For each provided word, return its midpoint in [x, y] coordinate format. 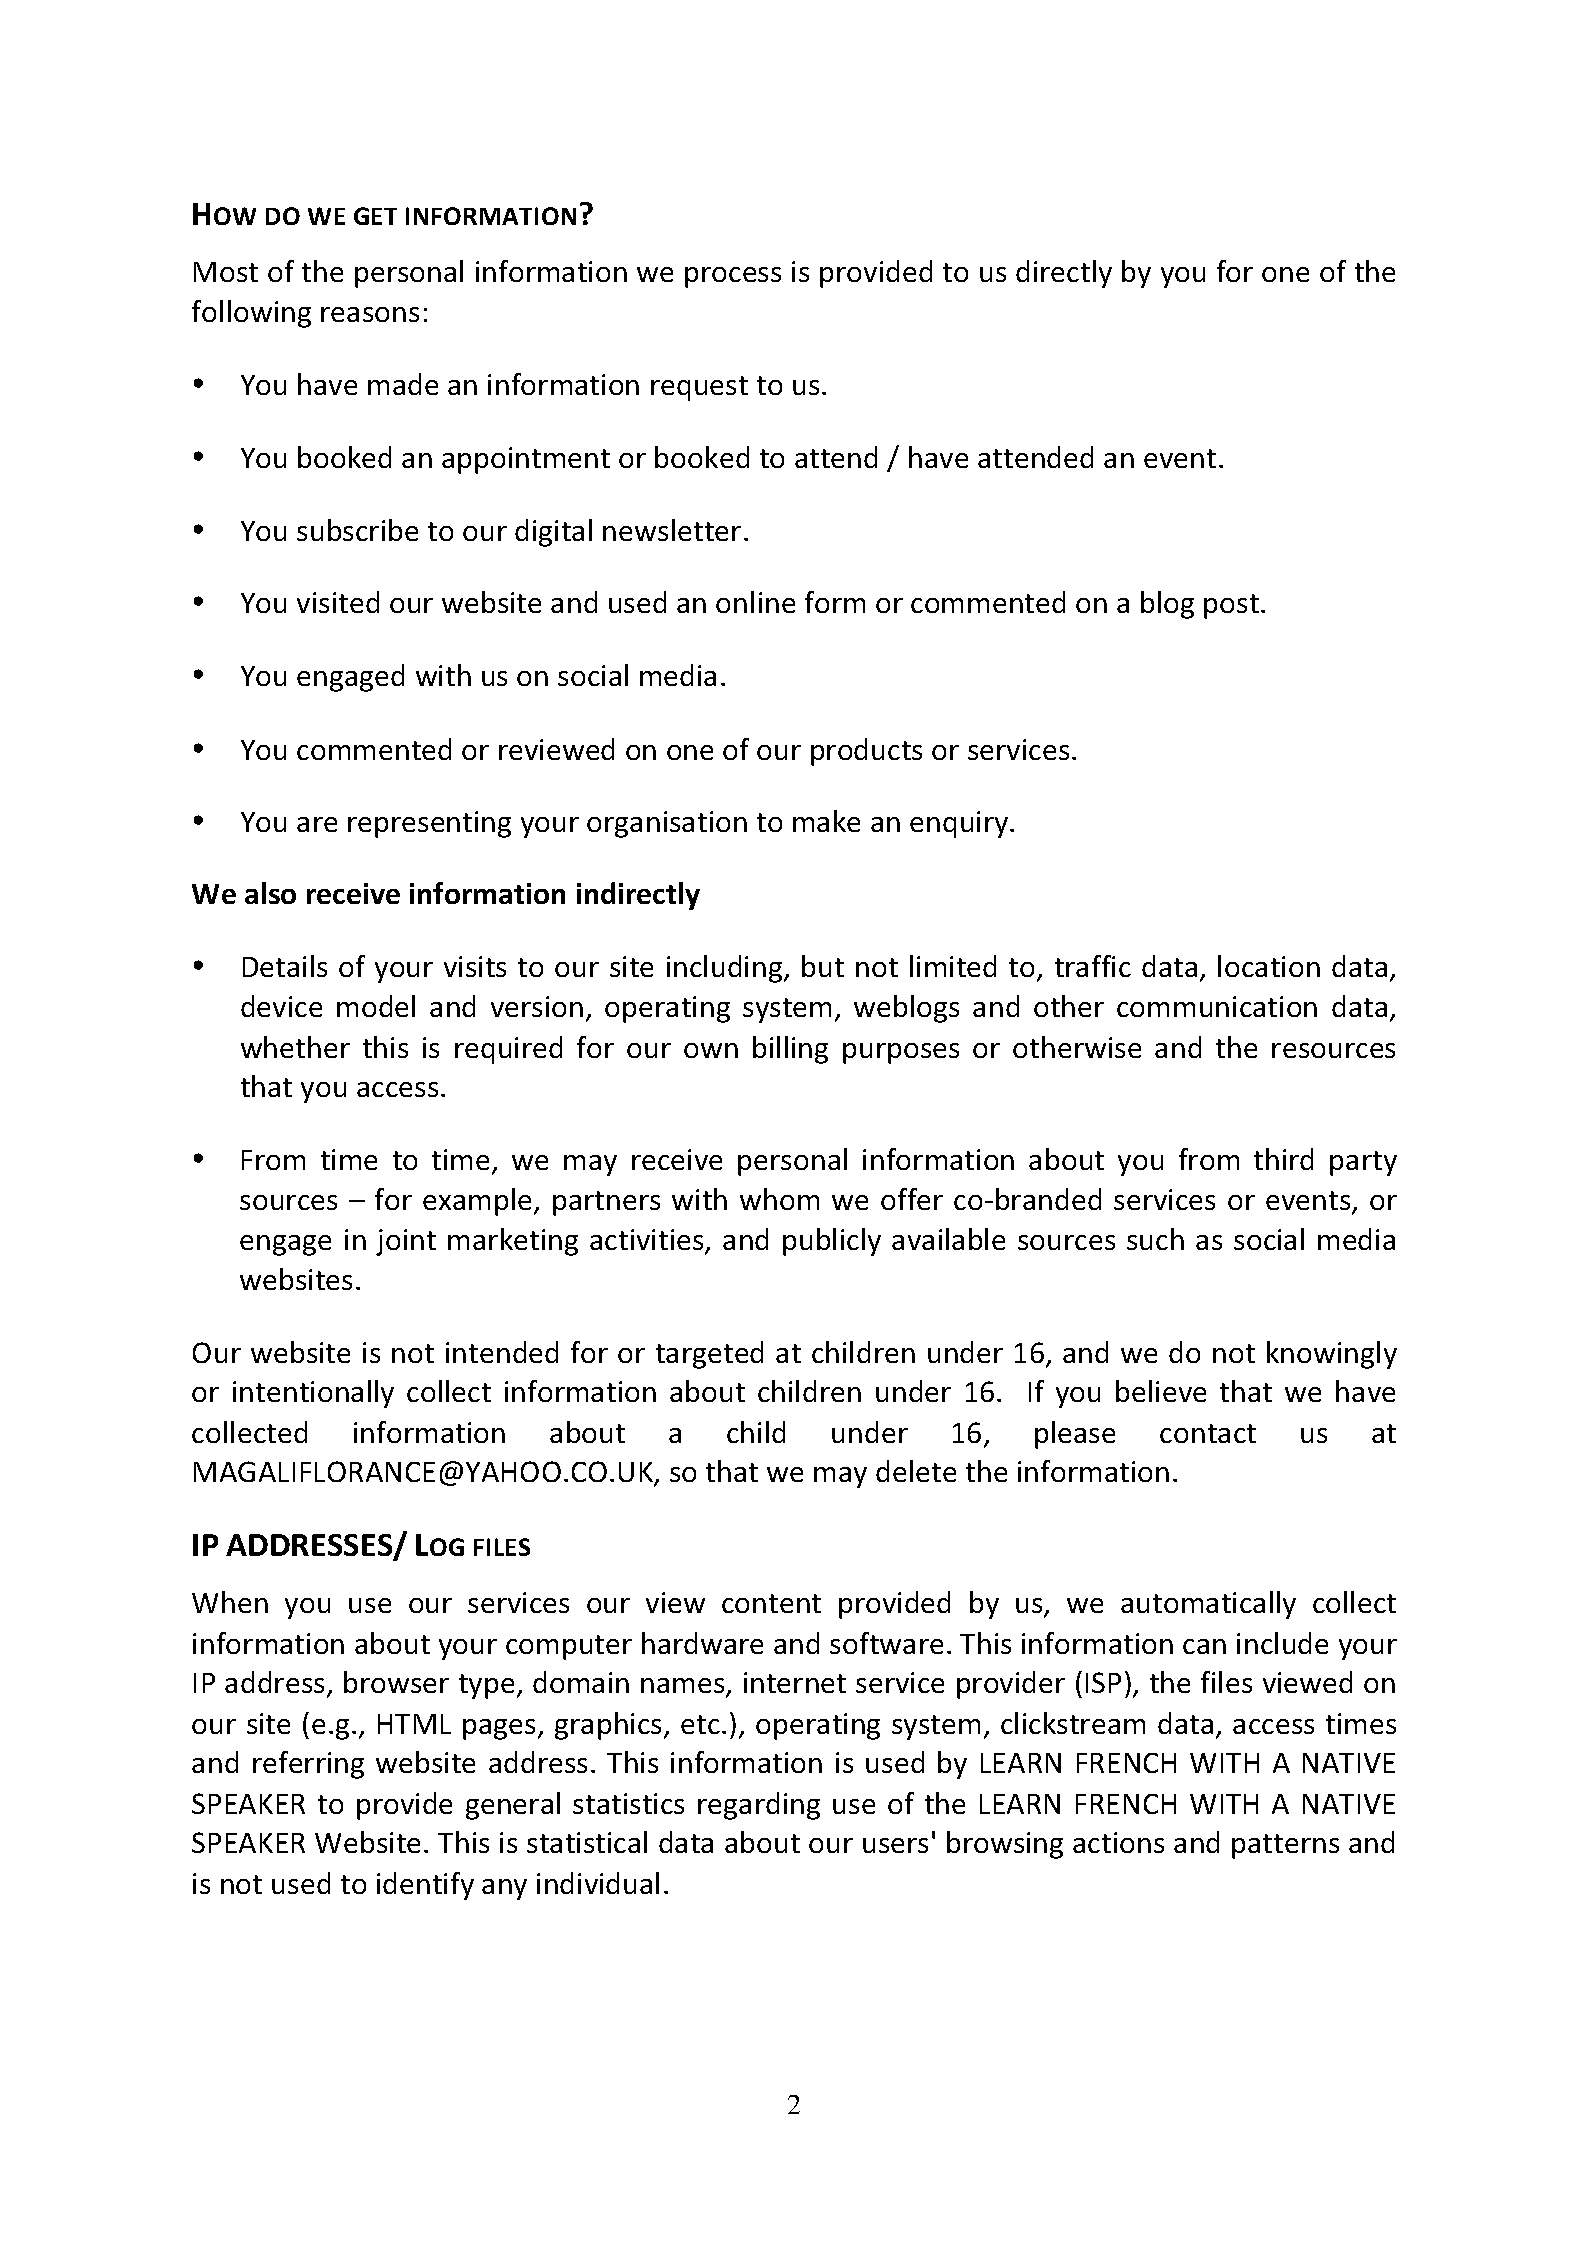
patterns [1285, 1846]
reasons [370, 314]
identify [425, 1886]
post [1231, 606]
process [733, 277]
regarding [759, 1806]
